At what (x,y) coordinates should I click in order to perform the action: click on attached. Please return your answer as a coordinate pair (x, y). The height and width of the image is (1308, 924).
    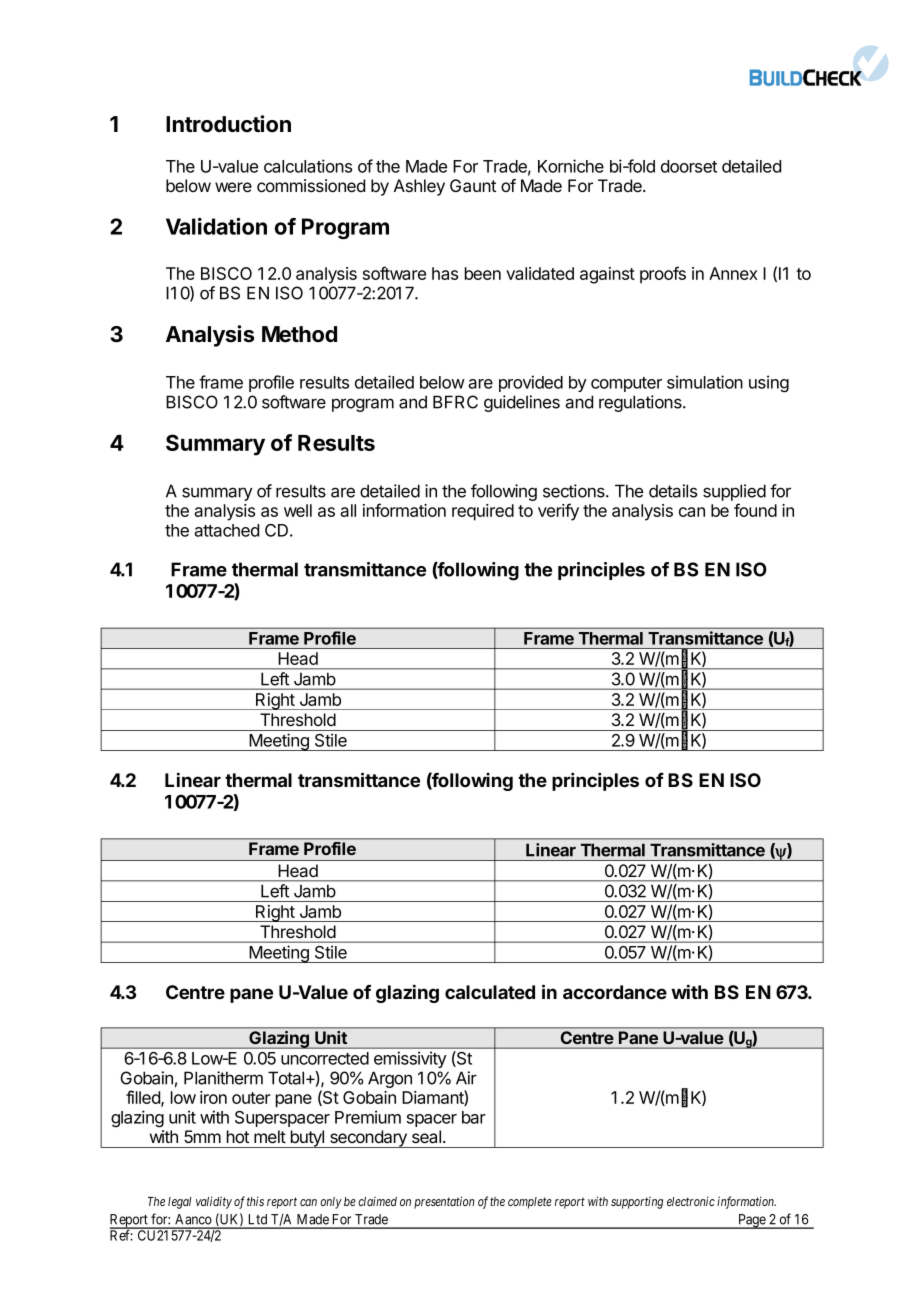
    Looking at the image, I should click on (226, 530).
